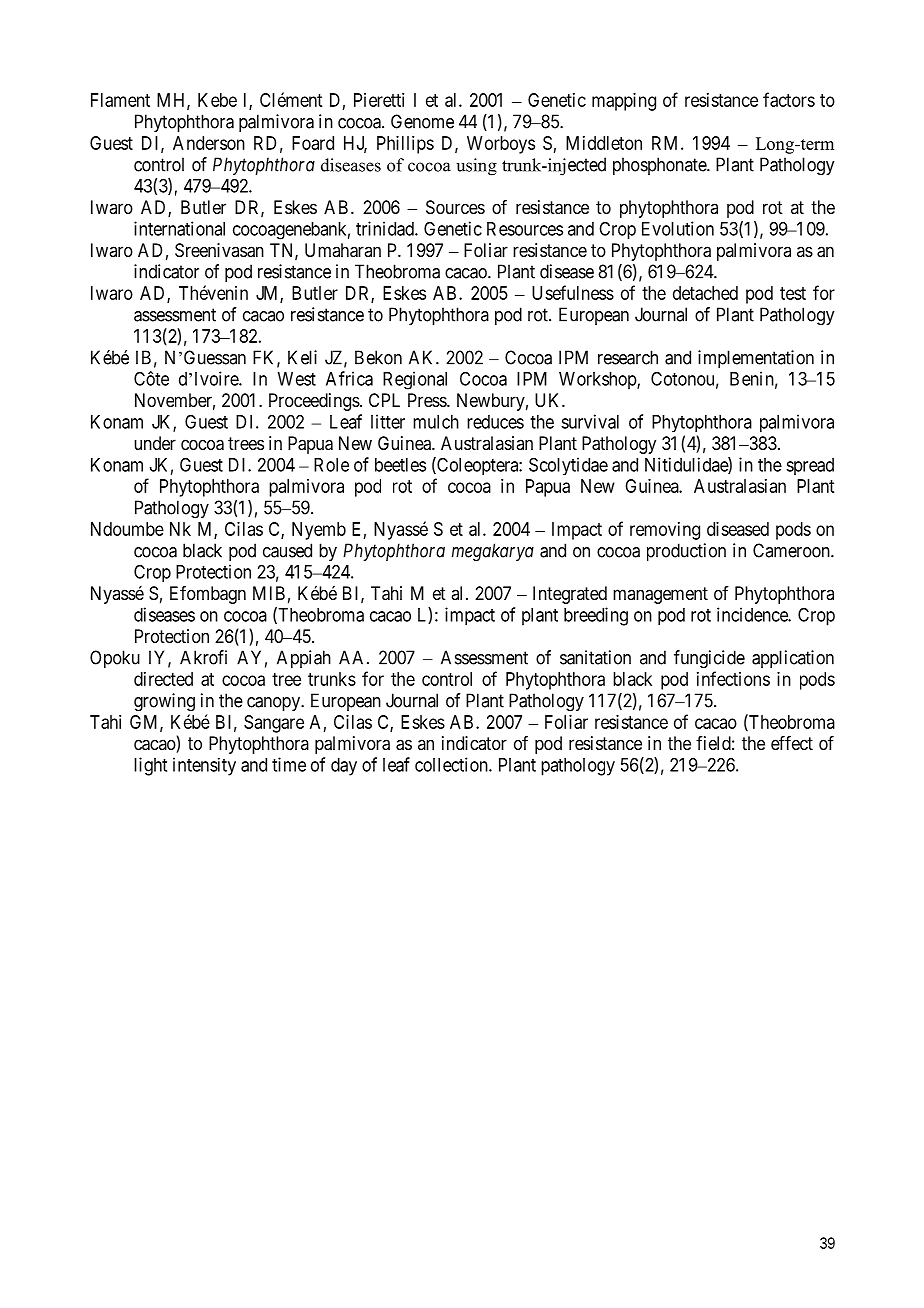 The height and width of the image is (1308, 924). I want to click on Anderson, so click(209, 143).
